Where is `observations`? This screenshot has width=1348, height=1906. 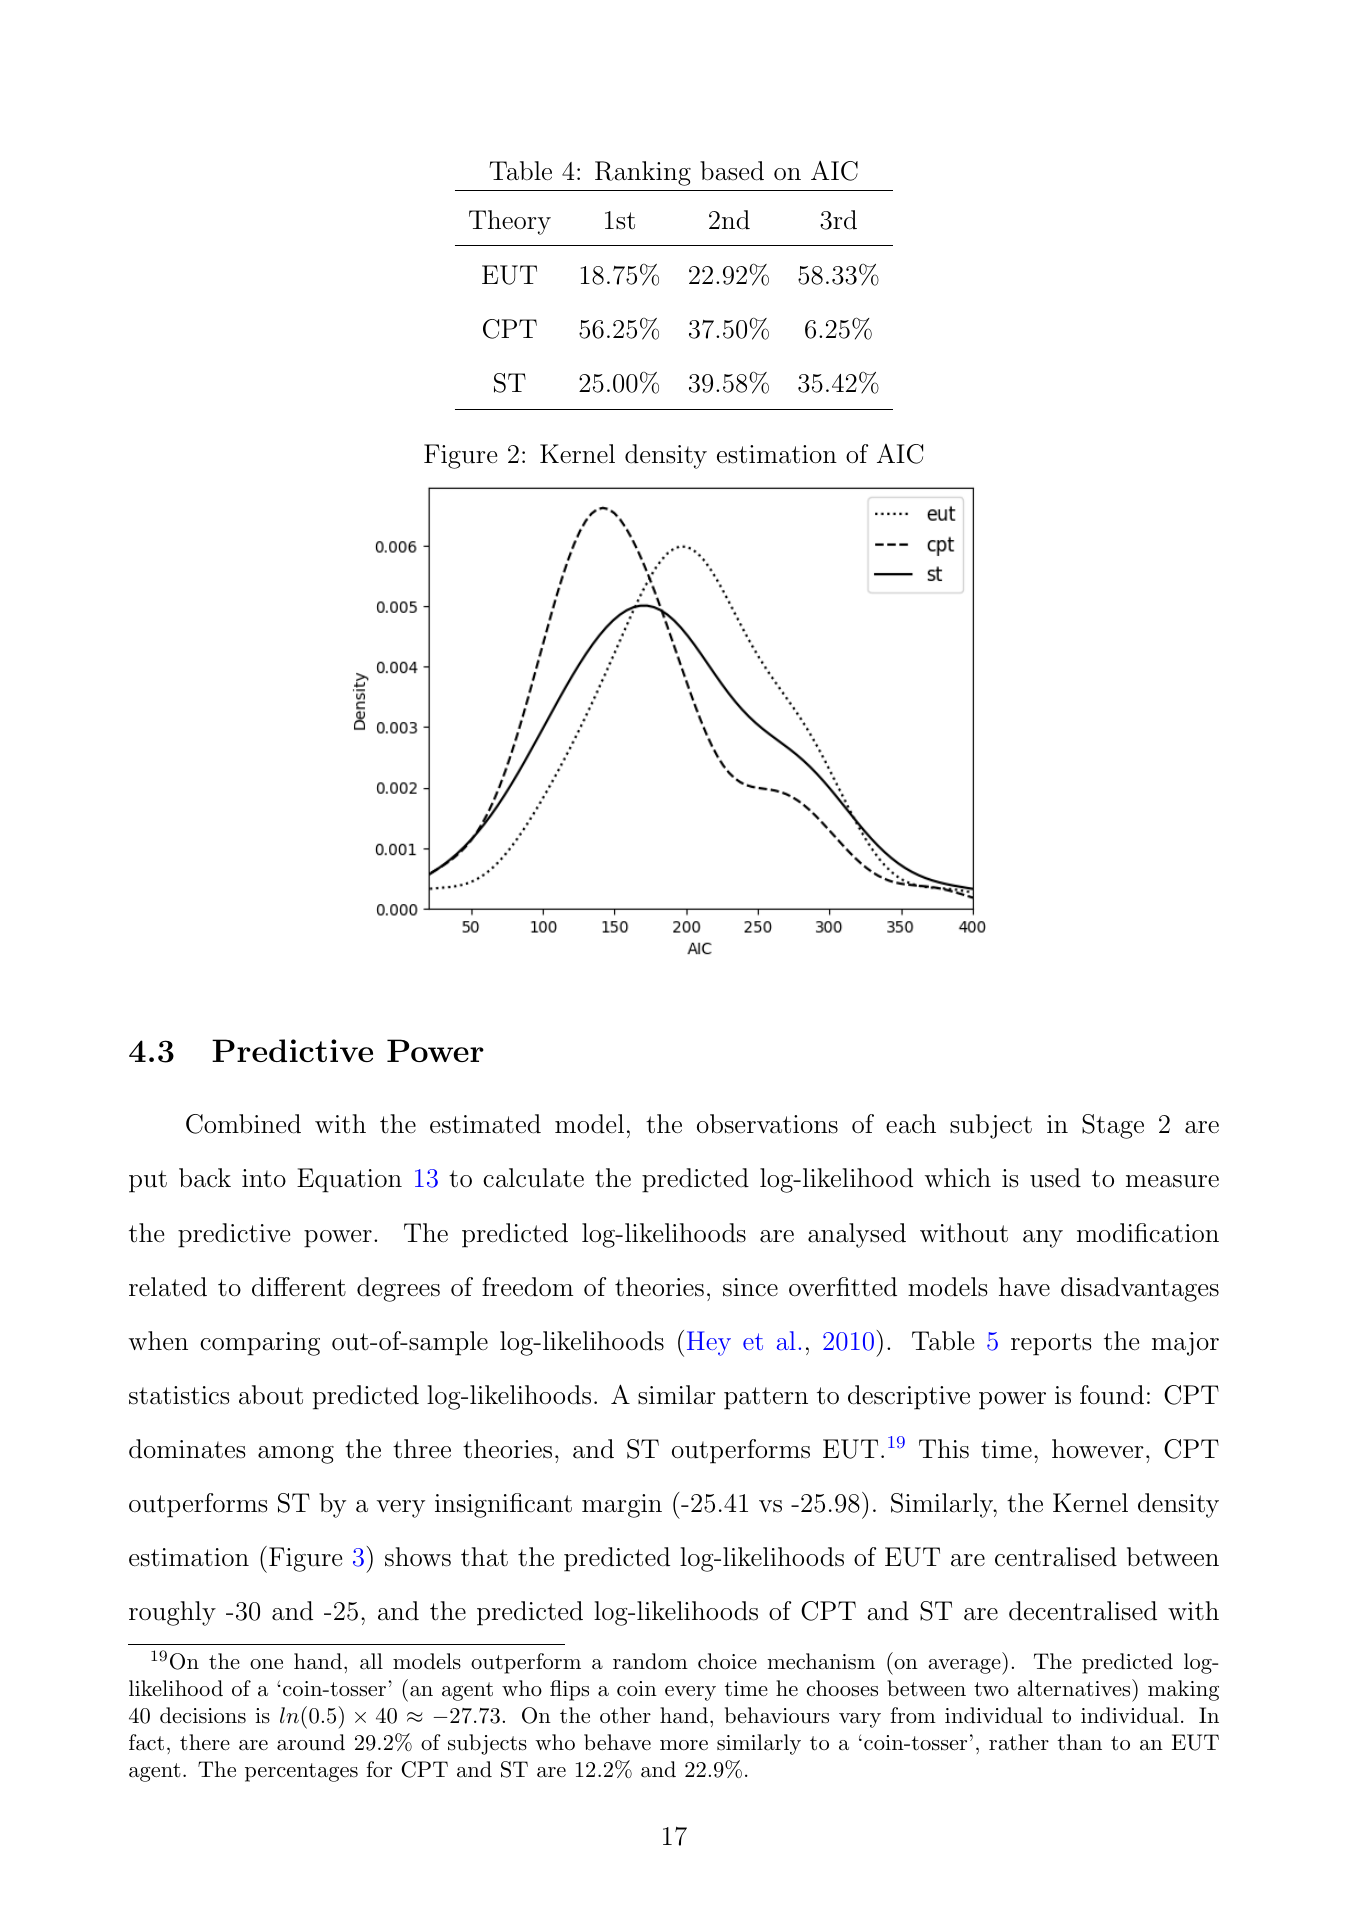 observations is located at coordinates (767, 1124).
